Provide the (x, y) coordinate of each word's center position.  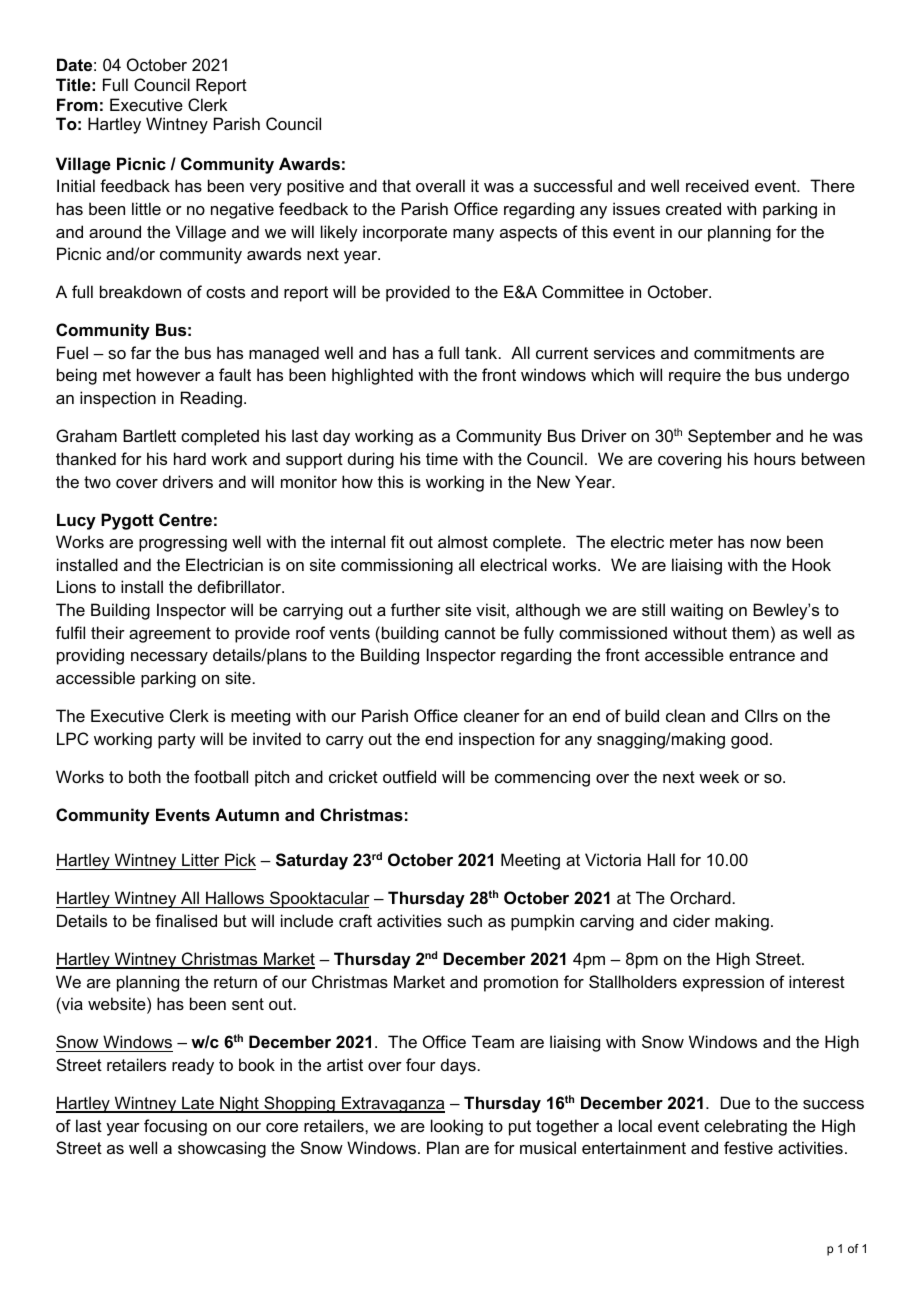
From (77, 104)
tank (482, 352)
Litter (200, 859)
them (750, 632)
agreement (170, 635)
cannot (470, 633)
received (717, 185)
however (169, 374)
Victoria (613, 859)
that (396, 185)
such (464, 920)
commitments (744, 352)
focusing (175, 1127)
